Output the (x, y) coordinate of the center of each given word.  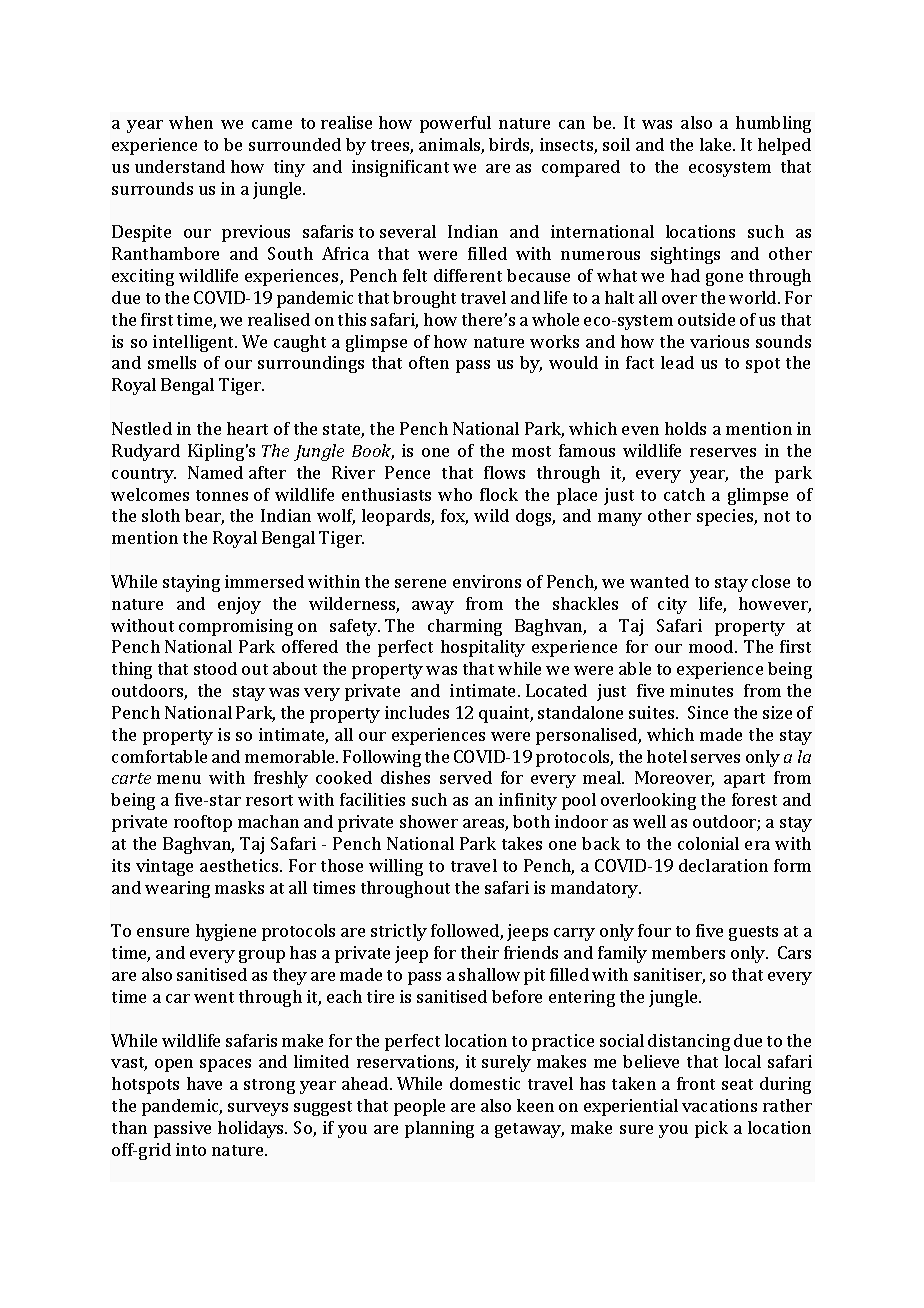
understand (180, 166)
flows (504, 472)
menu (179, 779)
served (466, 777)
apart (744, 780)
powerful (455, 124)
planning (439, 1129)
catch (684, 494)
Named (215, 472)
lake (717, 144)
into (191, 1149)
